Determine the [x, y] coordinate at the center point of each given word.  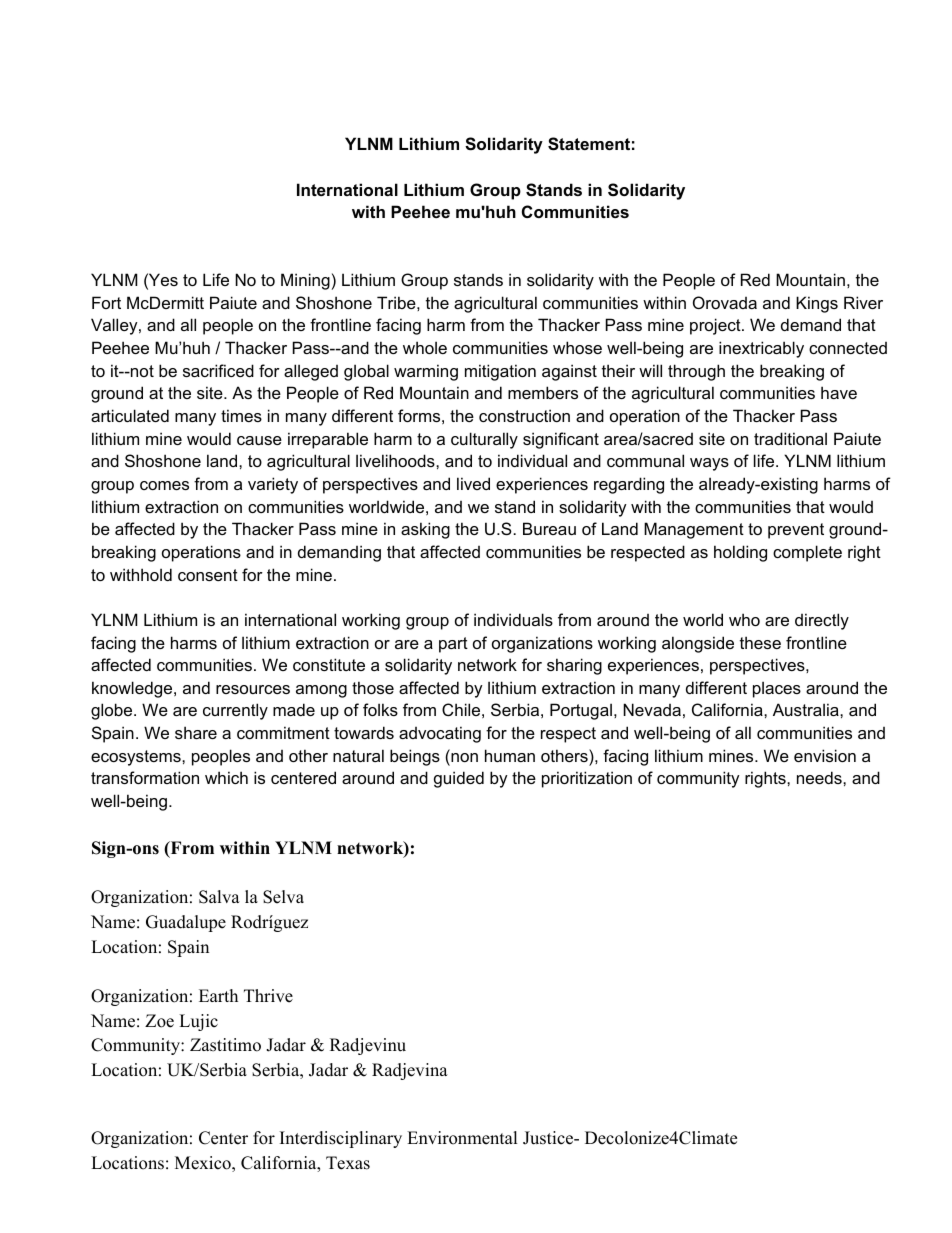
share [196, 732]
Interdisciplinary [341, 1139]
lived [473, 483]
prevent [796, 531]
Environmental [462, 1138]
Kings [817, 304]
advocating [440, 734]
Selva [283, 897]
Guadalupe [186, 923]
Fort [106, 302]
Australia [807, 709]
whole [425, 347]
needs [820, 777]
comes [164, 485]
